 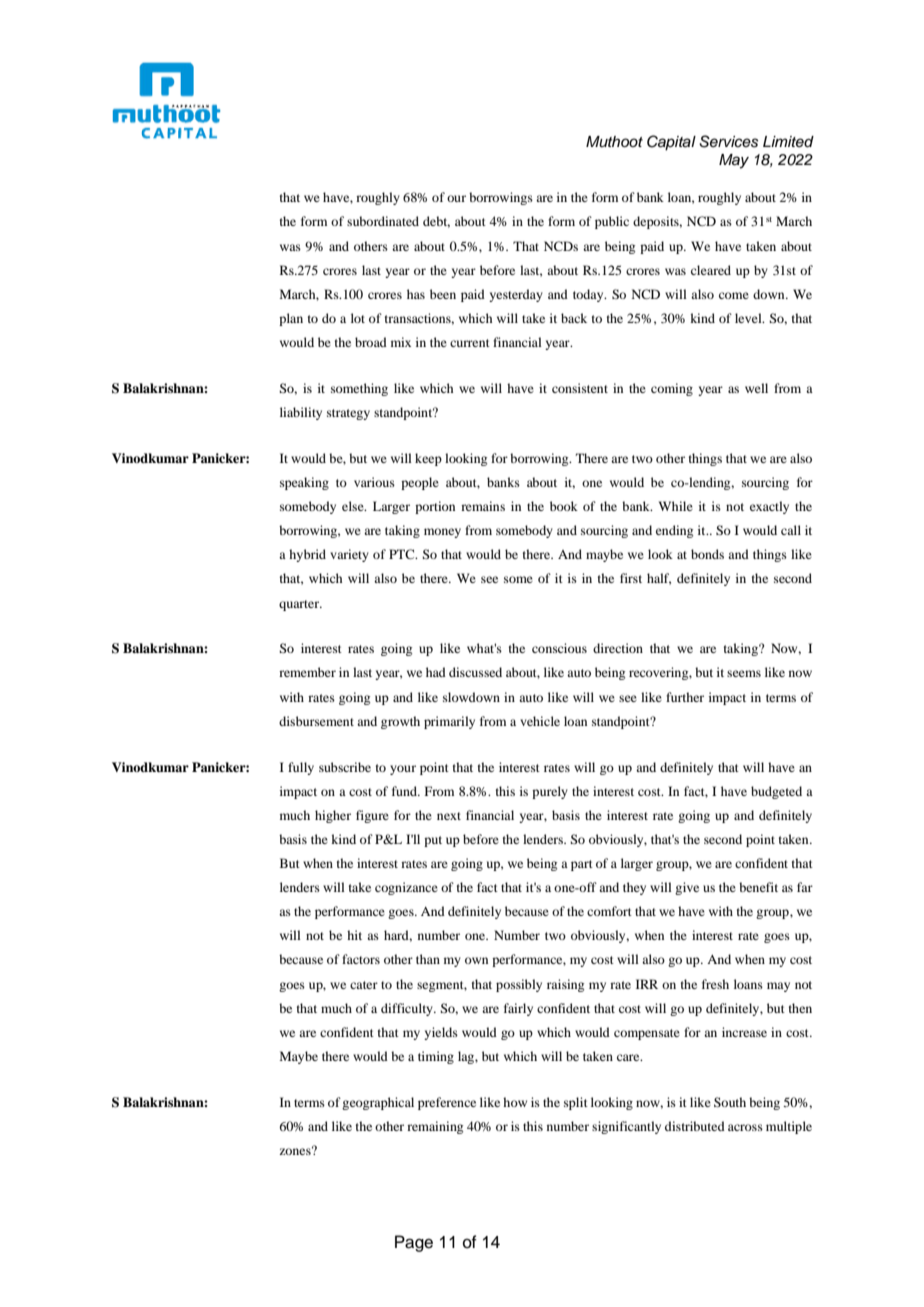 I want to click on public, so click(x=612, y=222).
